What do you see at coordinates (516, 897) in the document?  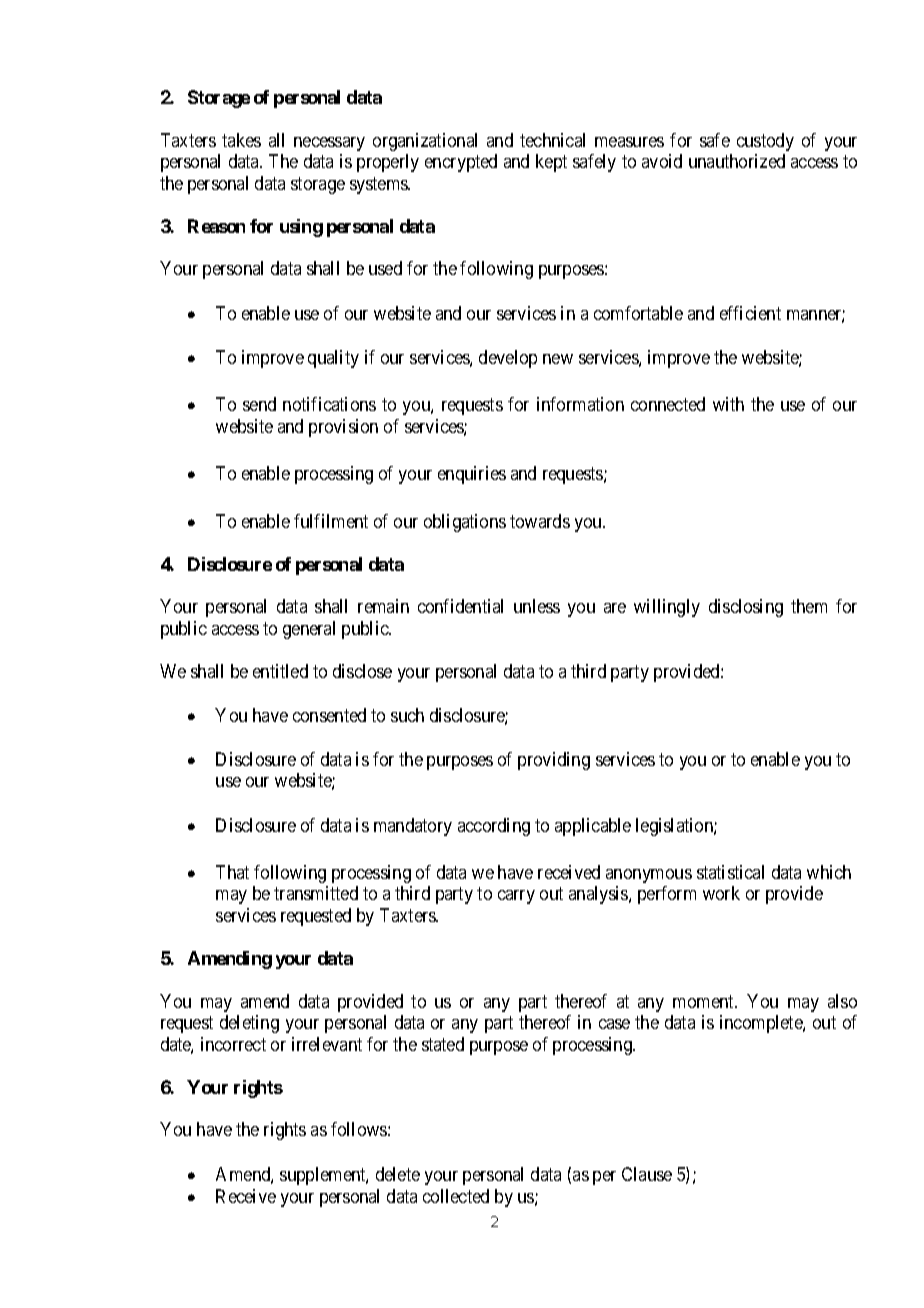 I see `carry` at bounding box center [516, 897].
